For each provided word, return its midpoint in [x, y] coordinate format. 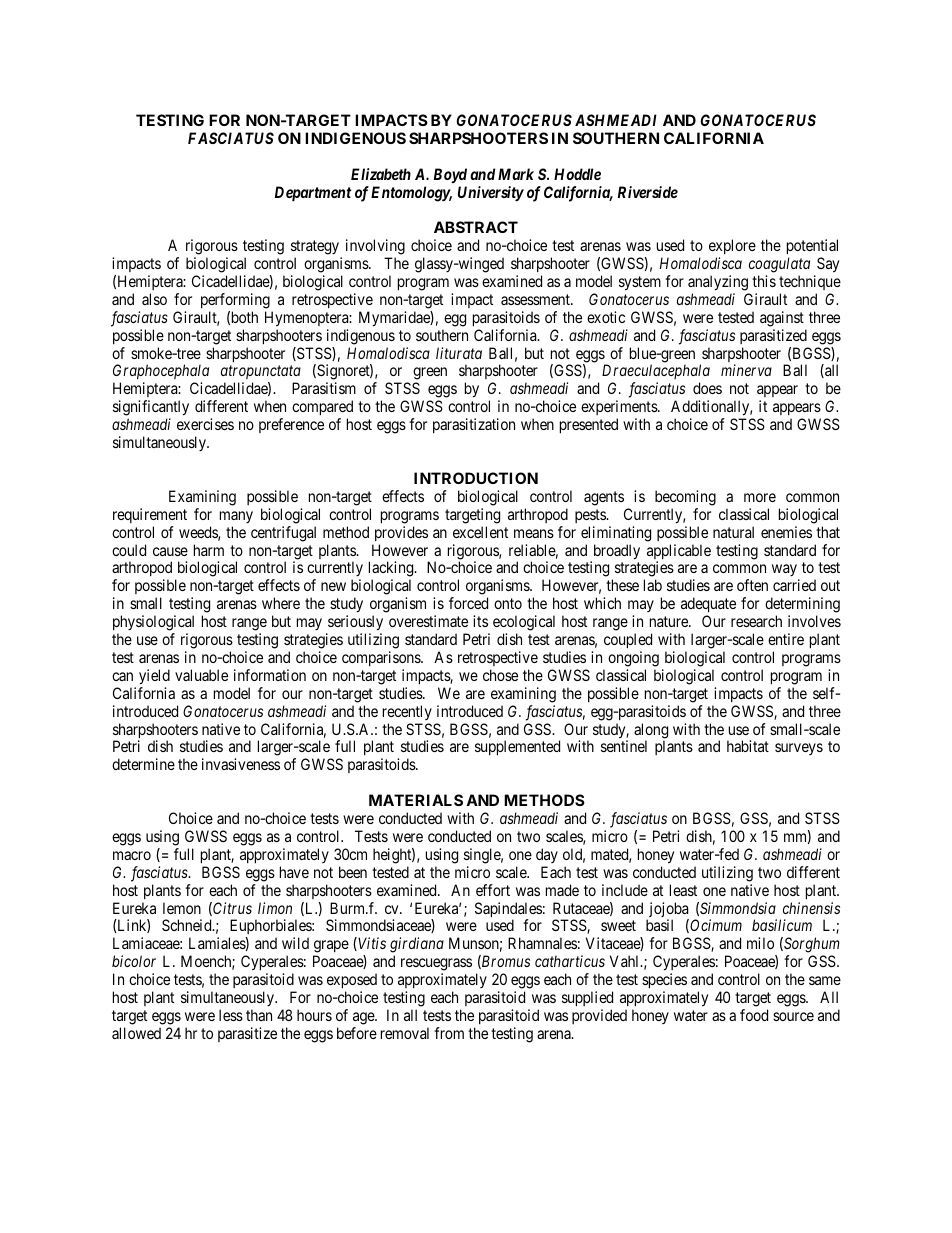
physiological [153, 623]
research [756, 621]
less [231, 1015]
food [754, 1015]
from [449, 1033]
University [491, 194]
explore [732, 248]
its [480, 621]
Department [313, 193]
